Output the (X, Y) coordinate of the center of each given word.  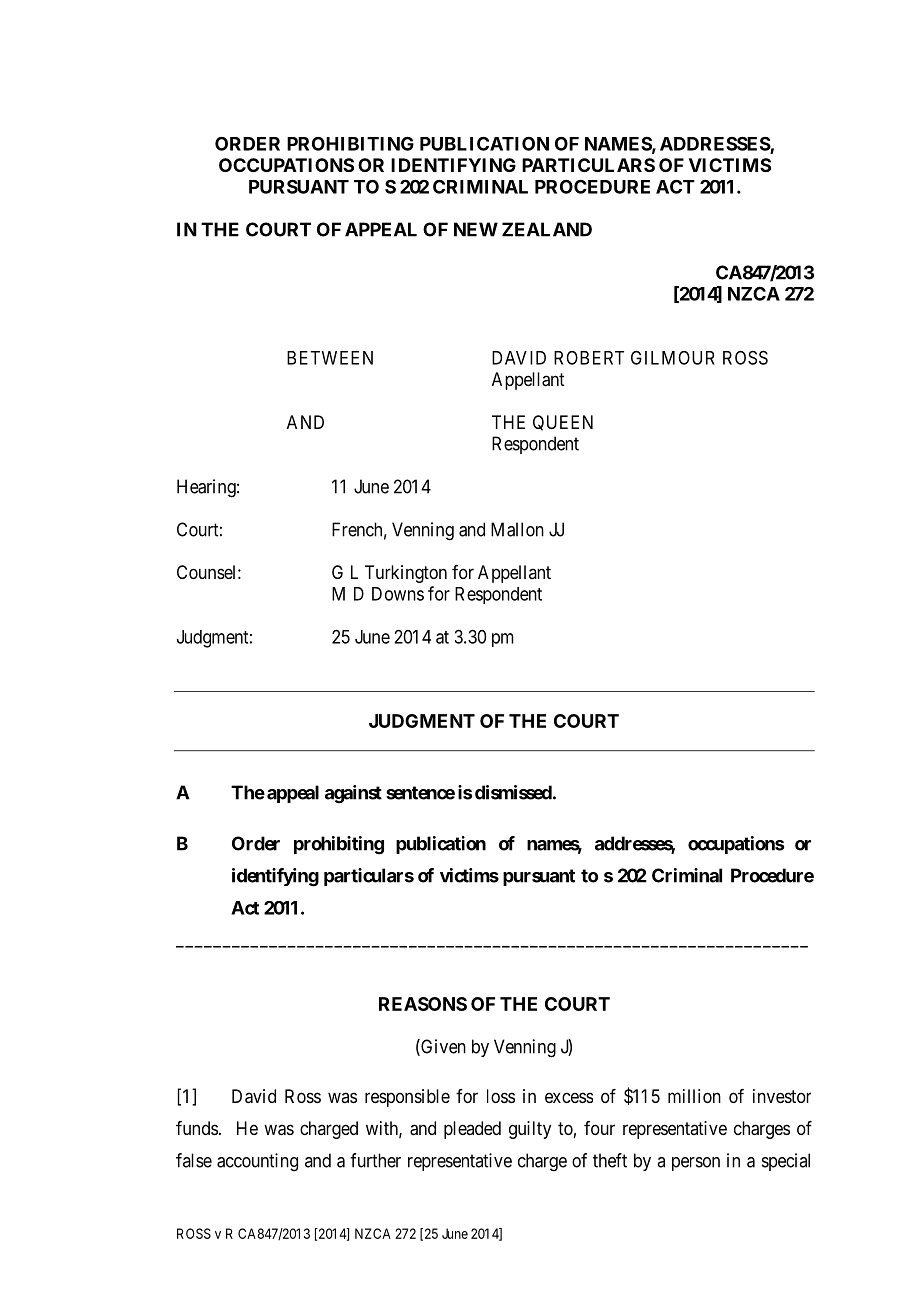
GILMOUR (673, 357)
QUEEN (563, 423)
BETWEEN (330, 358)
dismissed (513, 792)
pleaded (472, 1130)
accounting (257, 1162)
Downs (398, 594)
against (353, 794)
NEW (476, 229)
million (694, 1096)
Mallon (517, 529)
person (696, 1164)
